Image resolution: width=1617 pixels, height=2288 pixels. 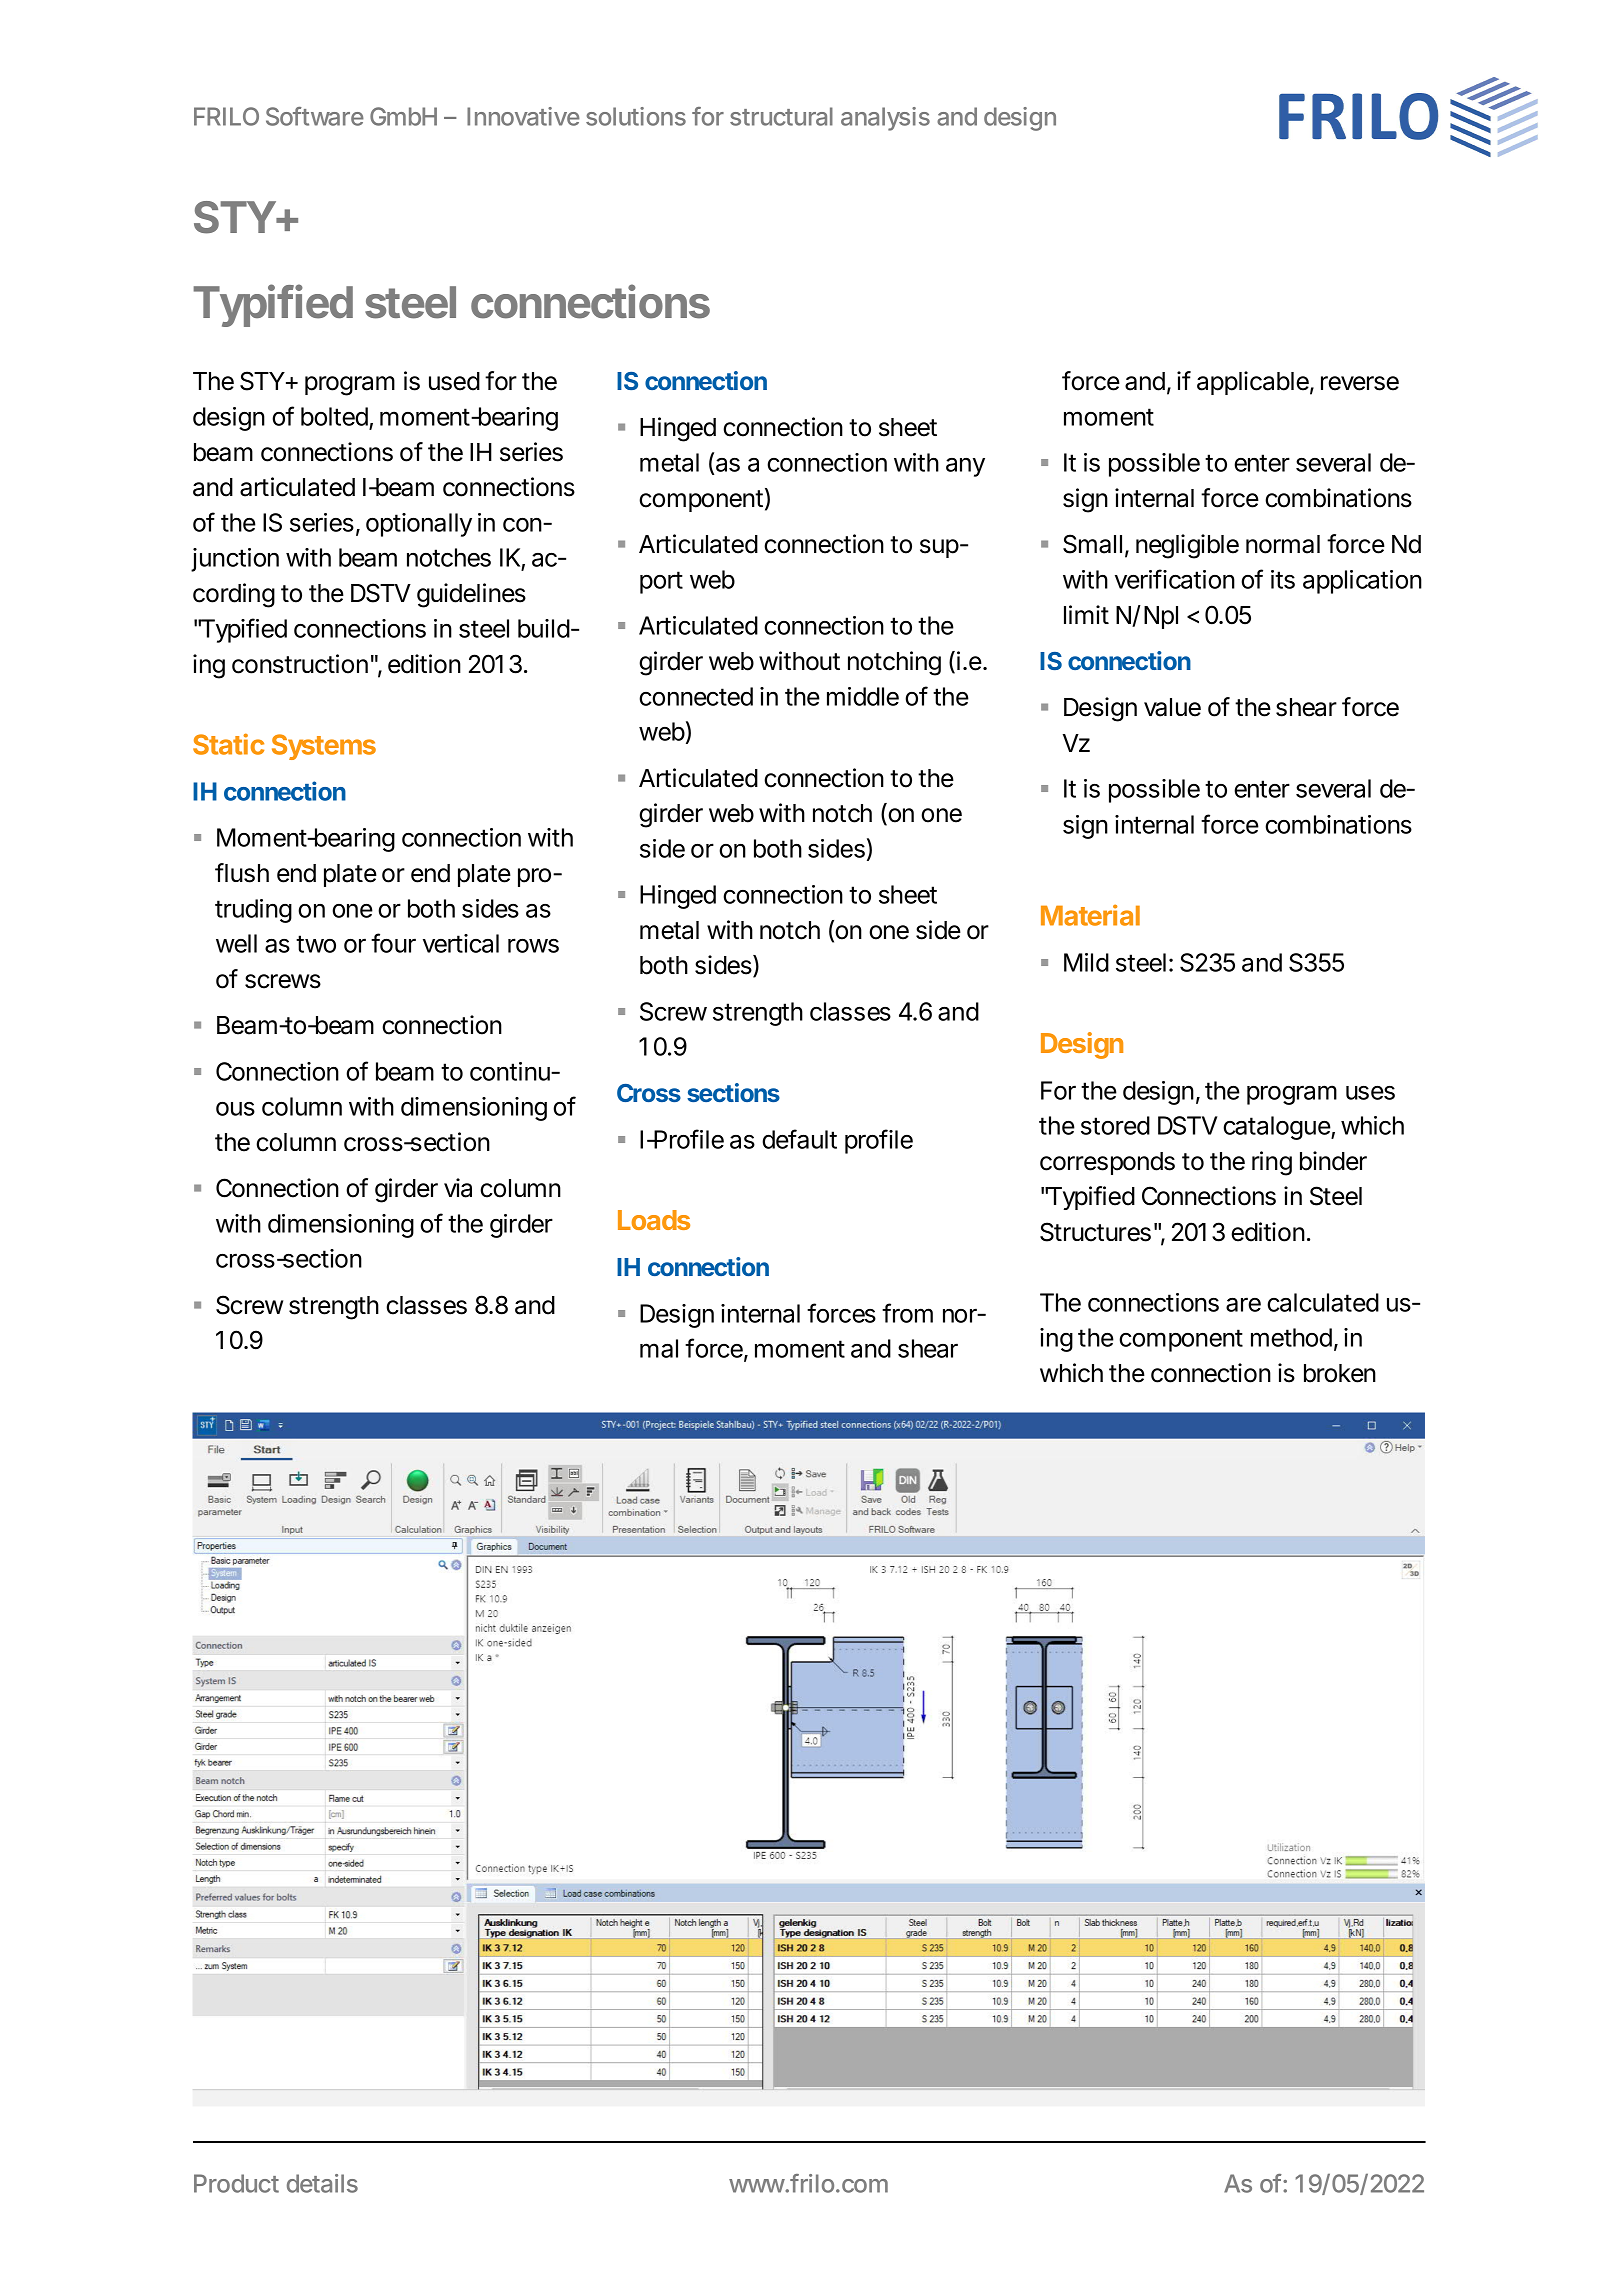 I want to click on four, so click(x=393, y=943).
